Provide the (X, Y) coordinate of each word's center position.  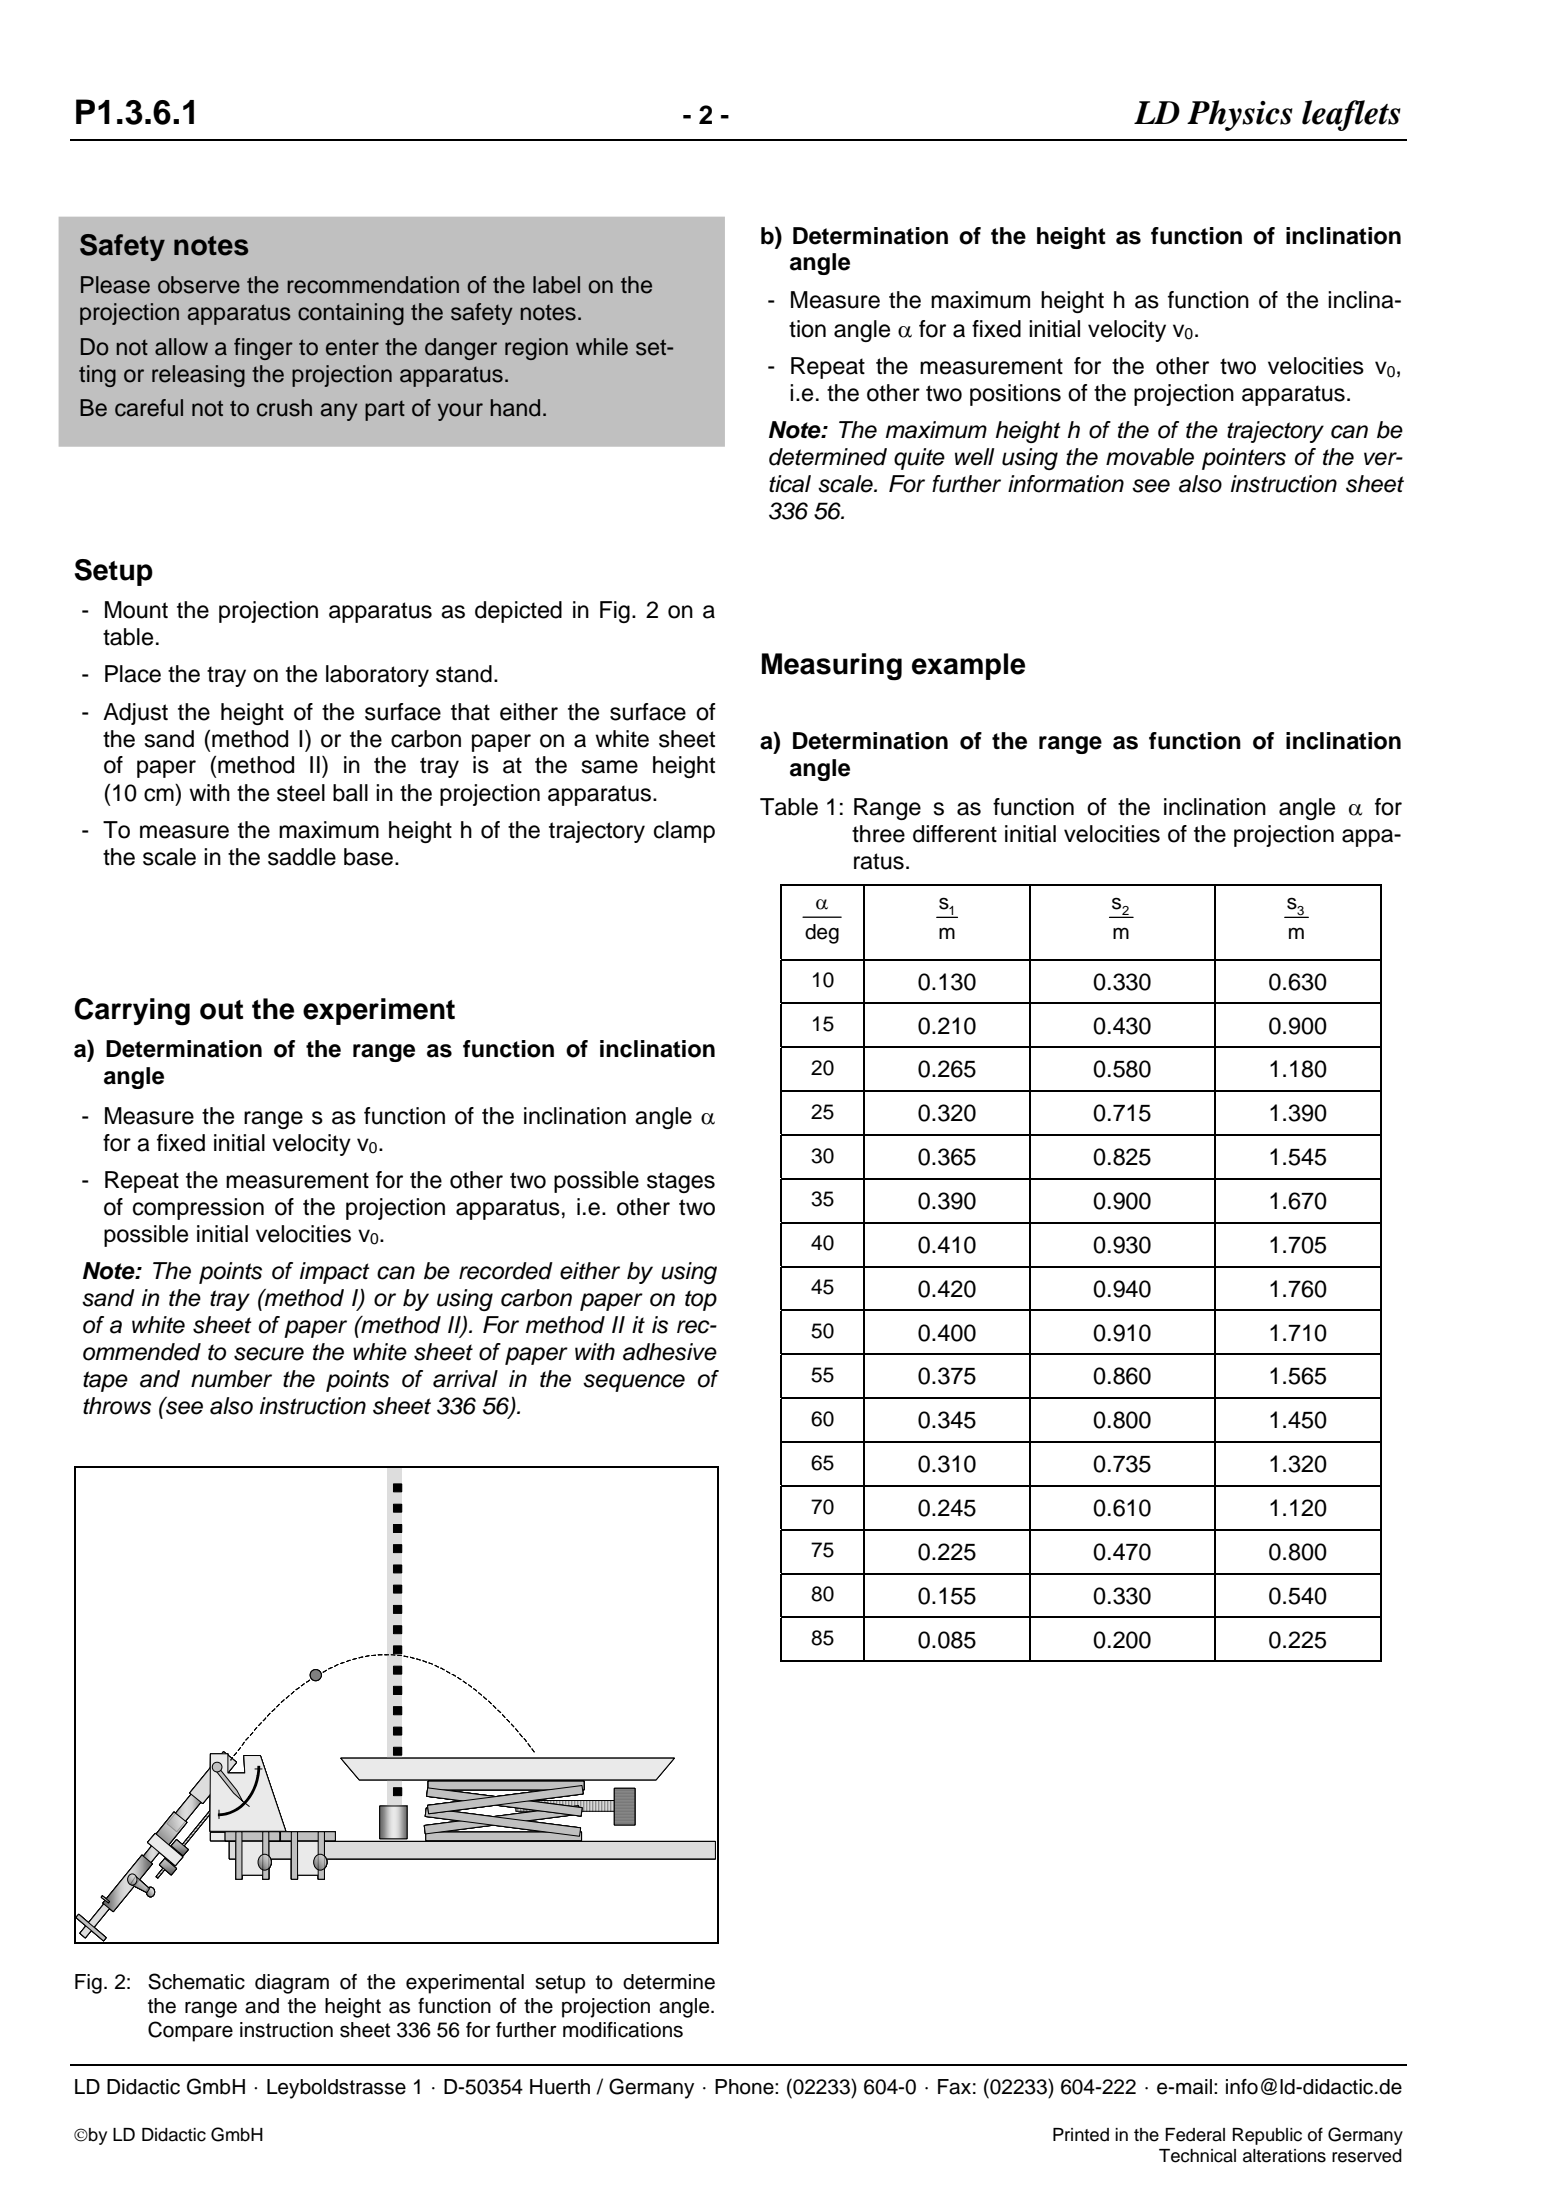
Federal (1195, 2135)
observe (199, 285)
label (556, 285)
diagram (292, 1984)
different (955, 834)
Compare (190, 2031)
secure (269, 1354)
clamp (684, 832)
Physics (1240, 115)
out (221, 1010)
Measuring (832, 667)
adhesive (670, 1352)
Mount (136, 610)
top (701, 1300)
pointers (1244, 459)
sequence (634, 1383)
